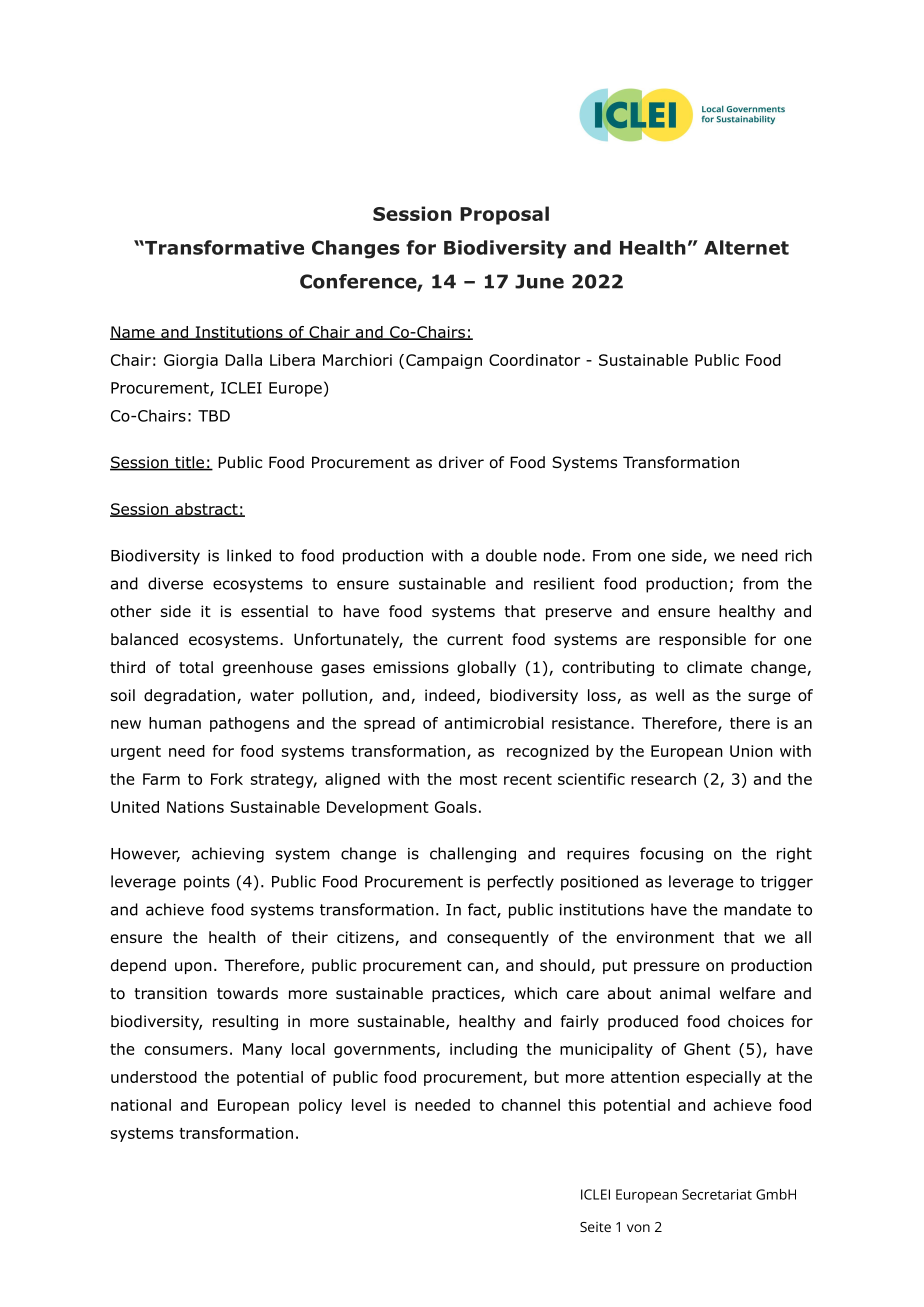 The width and height of the screenshot is (924, 1307). I want to click on responsible, so click(702, 640).
